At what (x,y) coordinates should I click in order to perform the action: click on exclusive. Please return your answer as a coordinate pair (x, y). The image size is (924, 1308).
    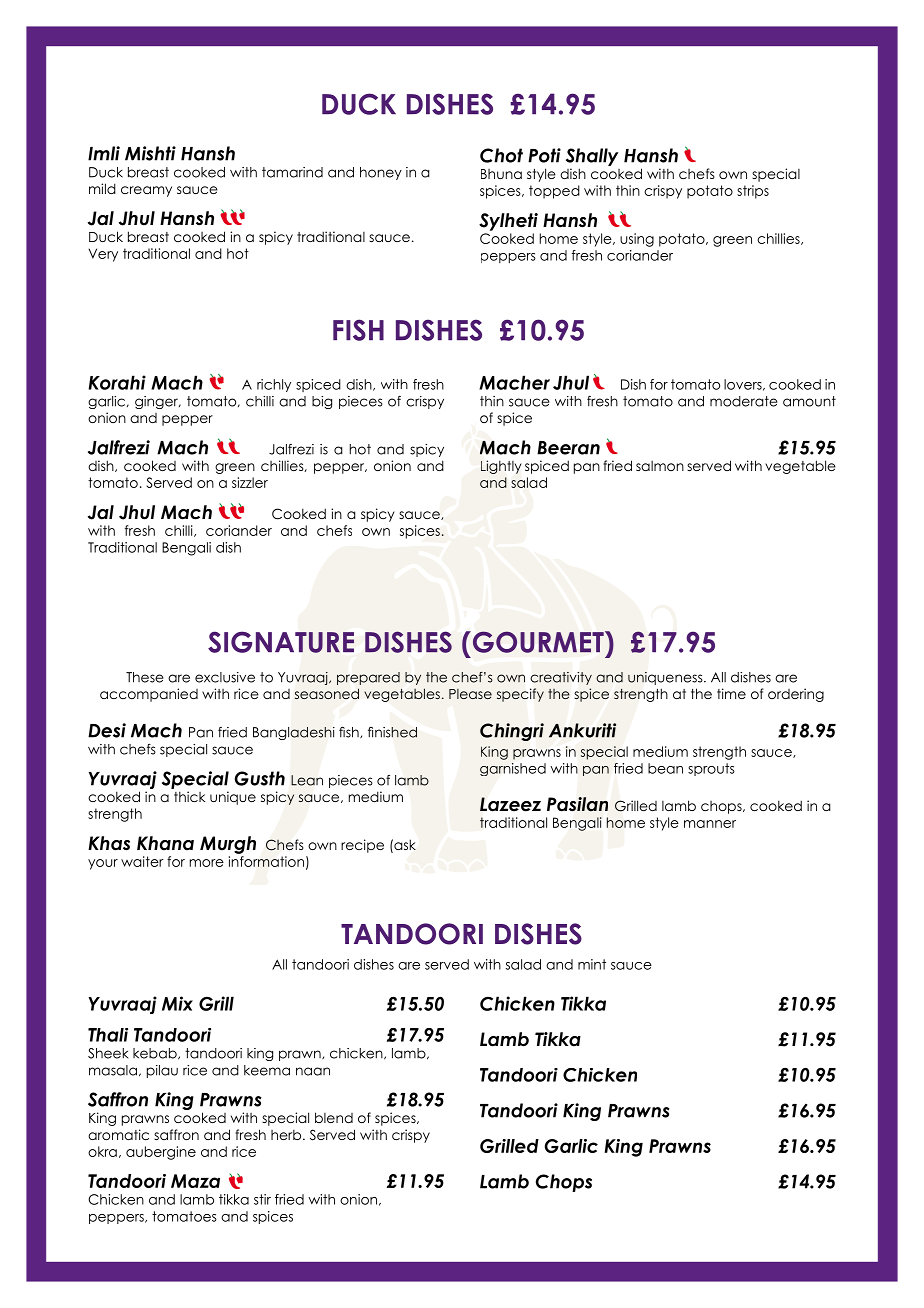
    Looking at the image, I should click on (225, 677).
